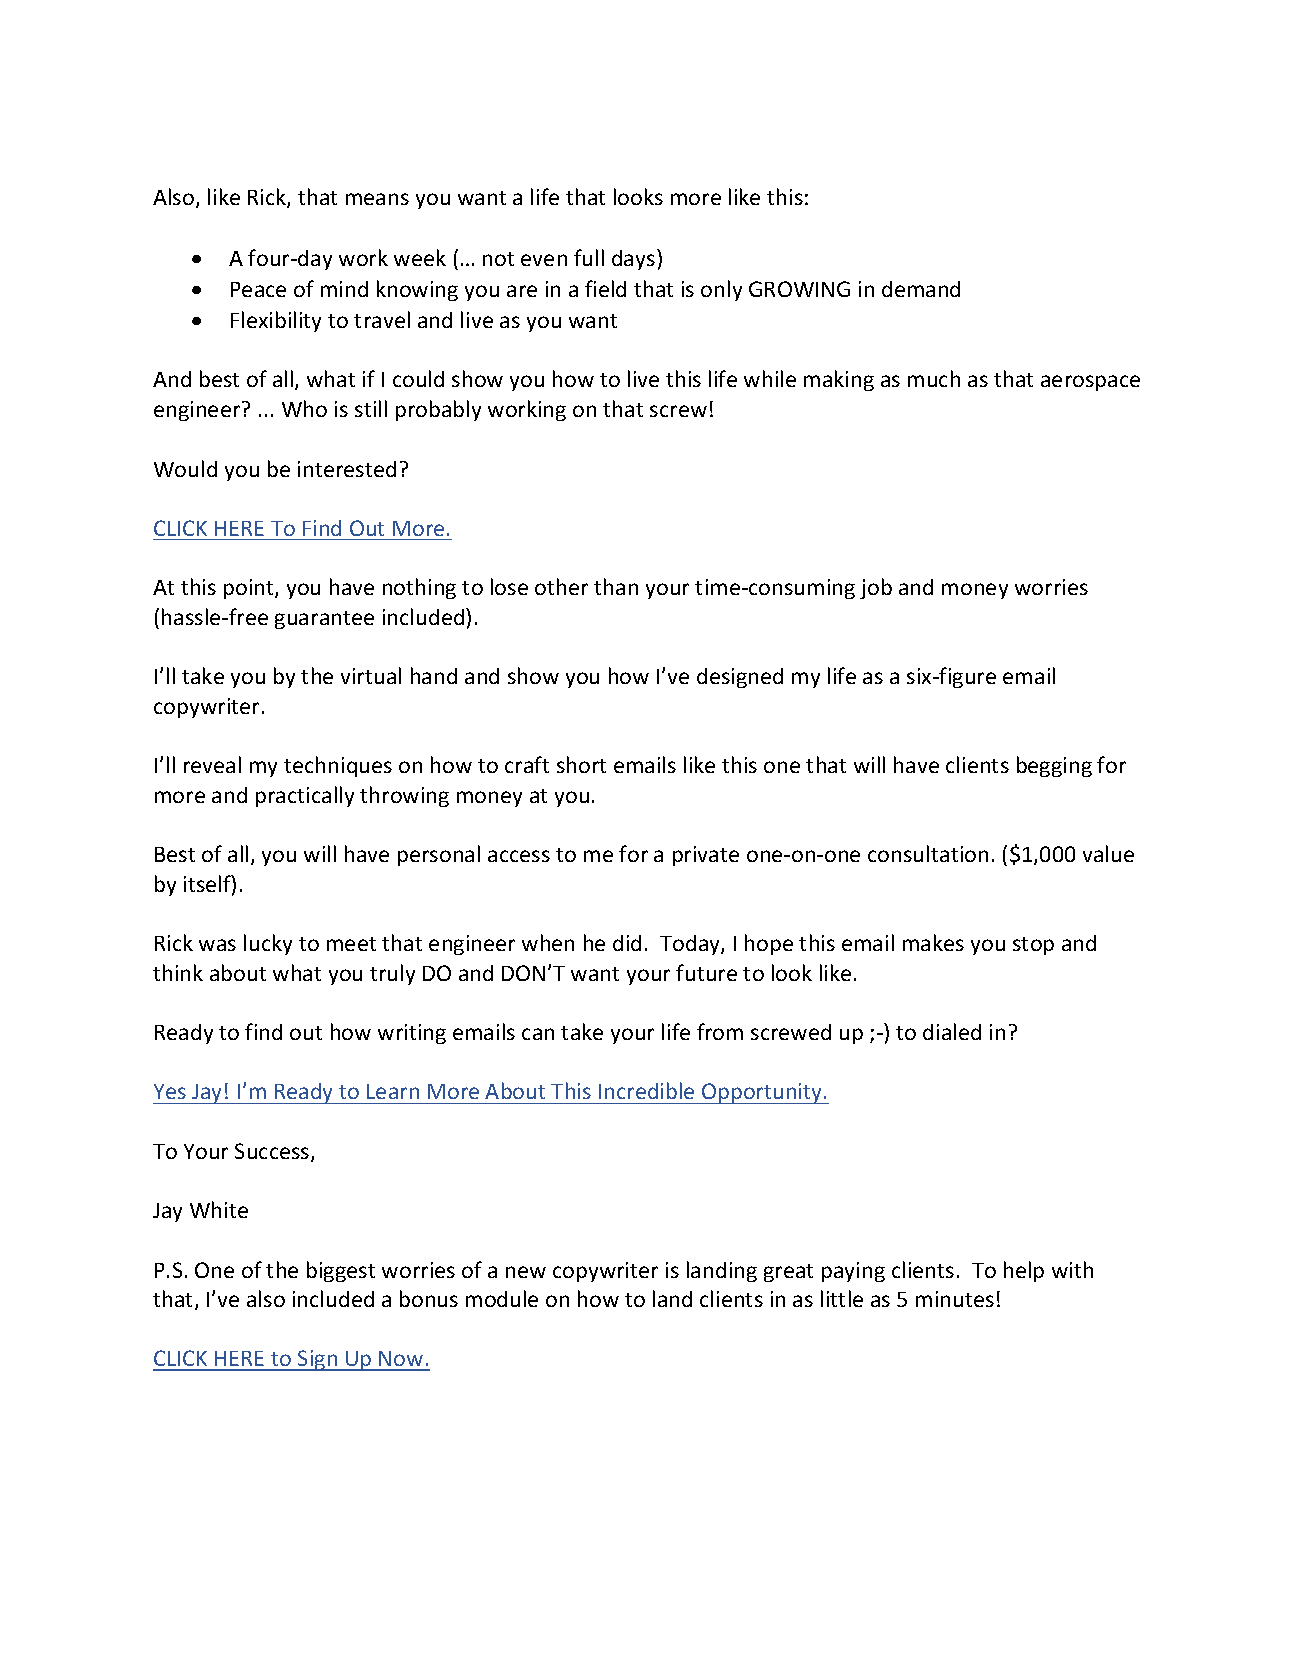  What do you see at coordinates (1054, 766) in the screenshot?
I see `begging` at bounding box center [1054, 766].
